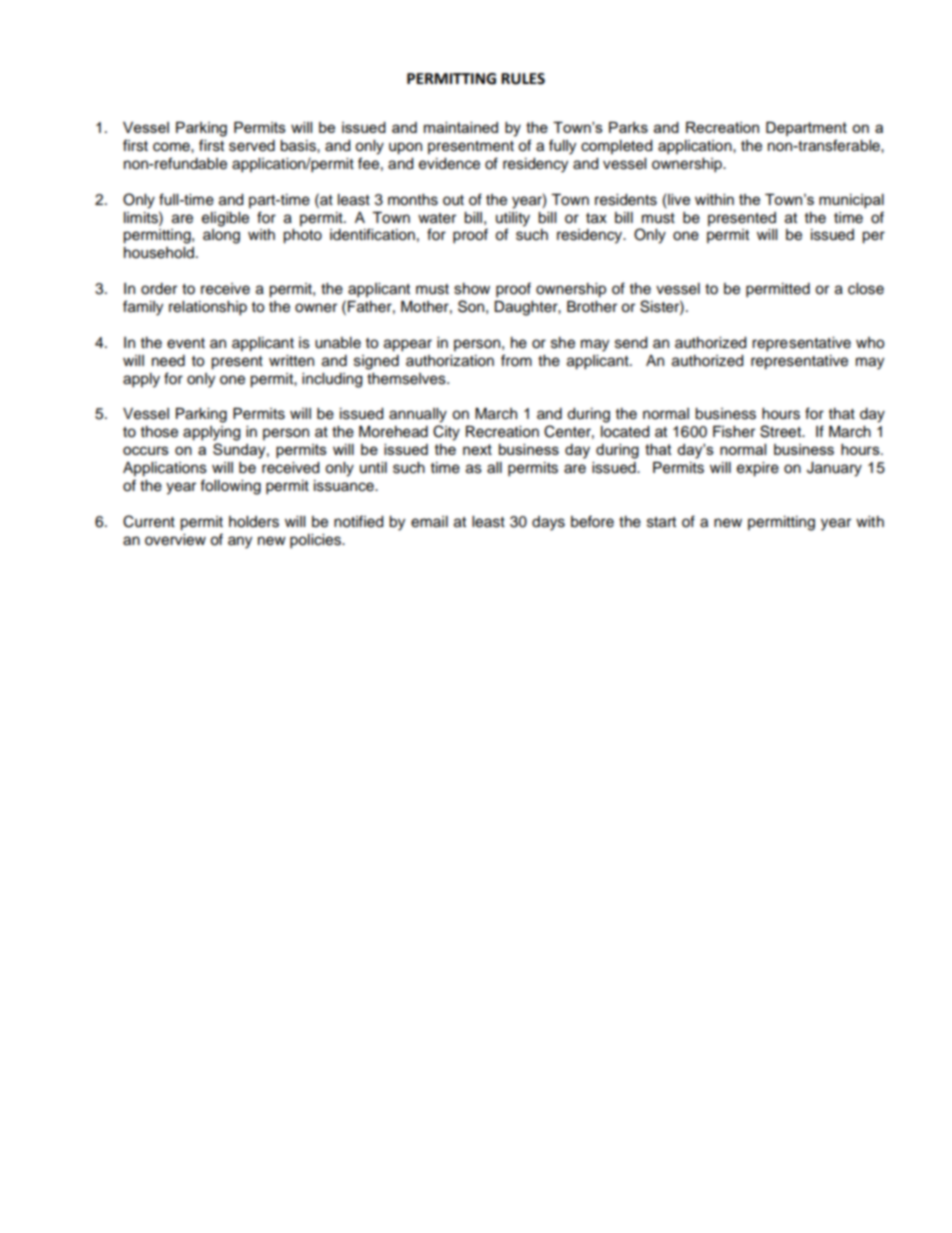 Image resolution: width=952 pixels, height=1233 pixels. I want to click on start, so click(661, 522).
